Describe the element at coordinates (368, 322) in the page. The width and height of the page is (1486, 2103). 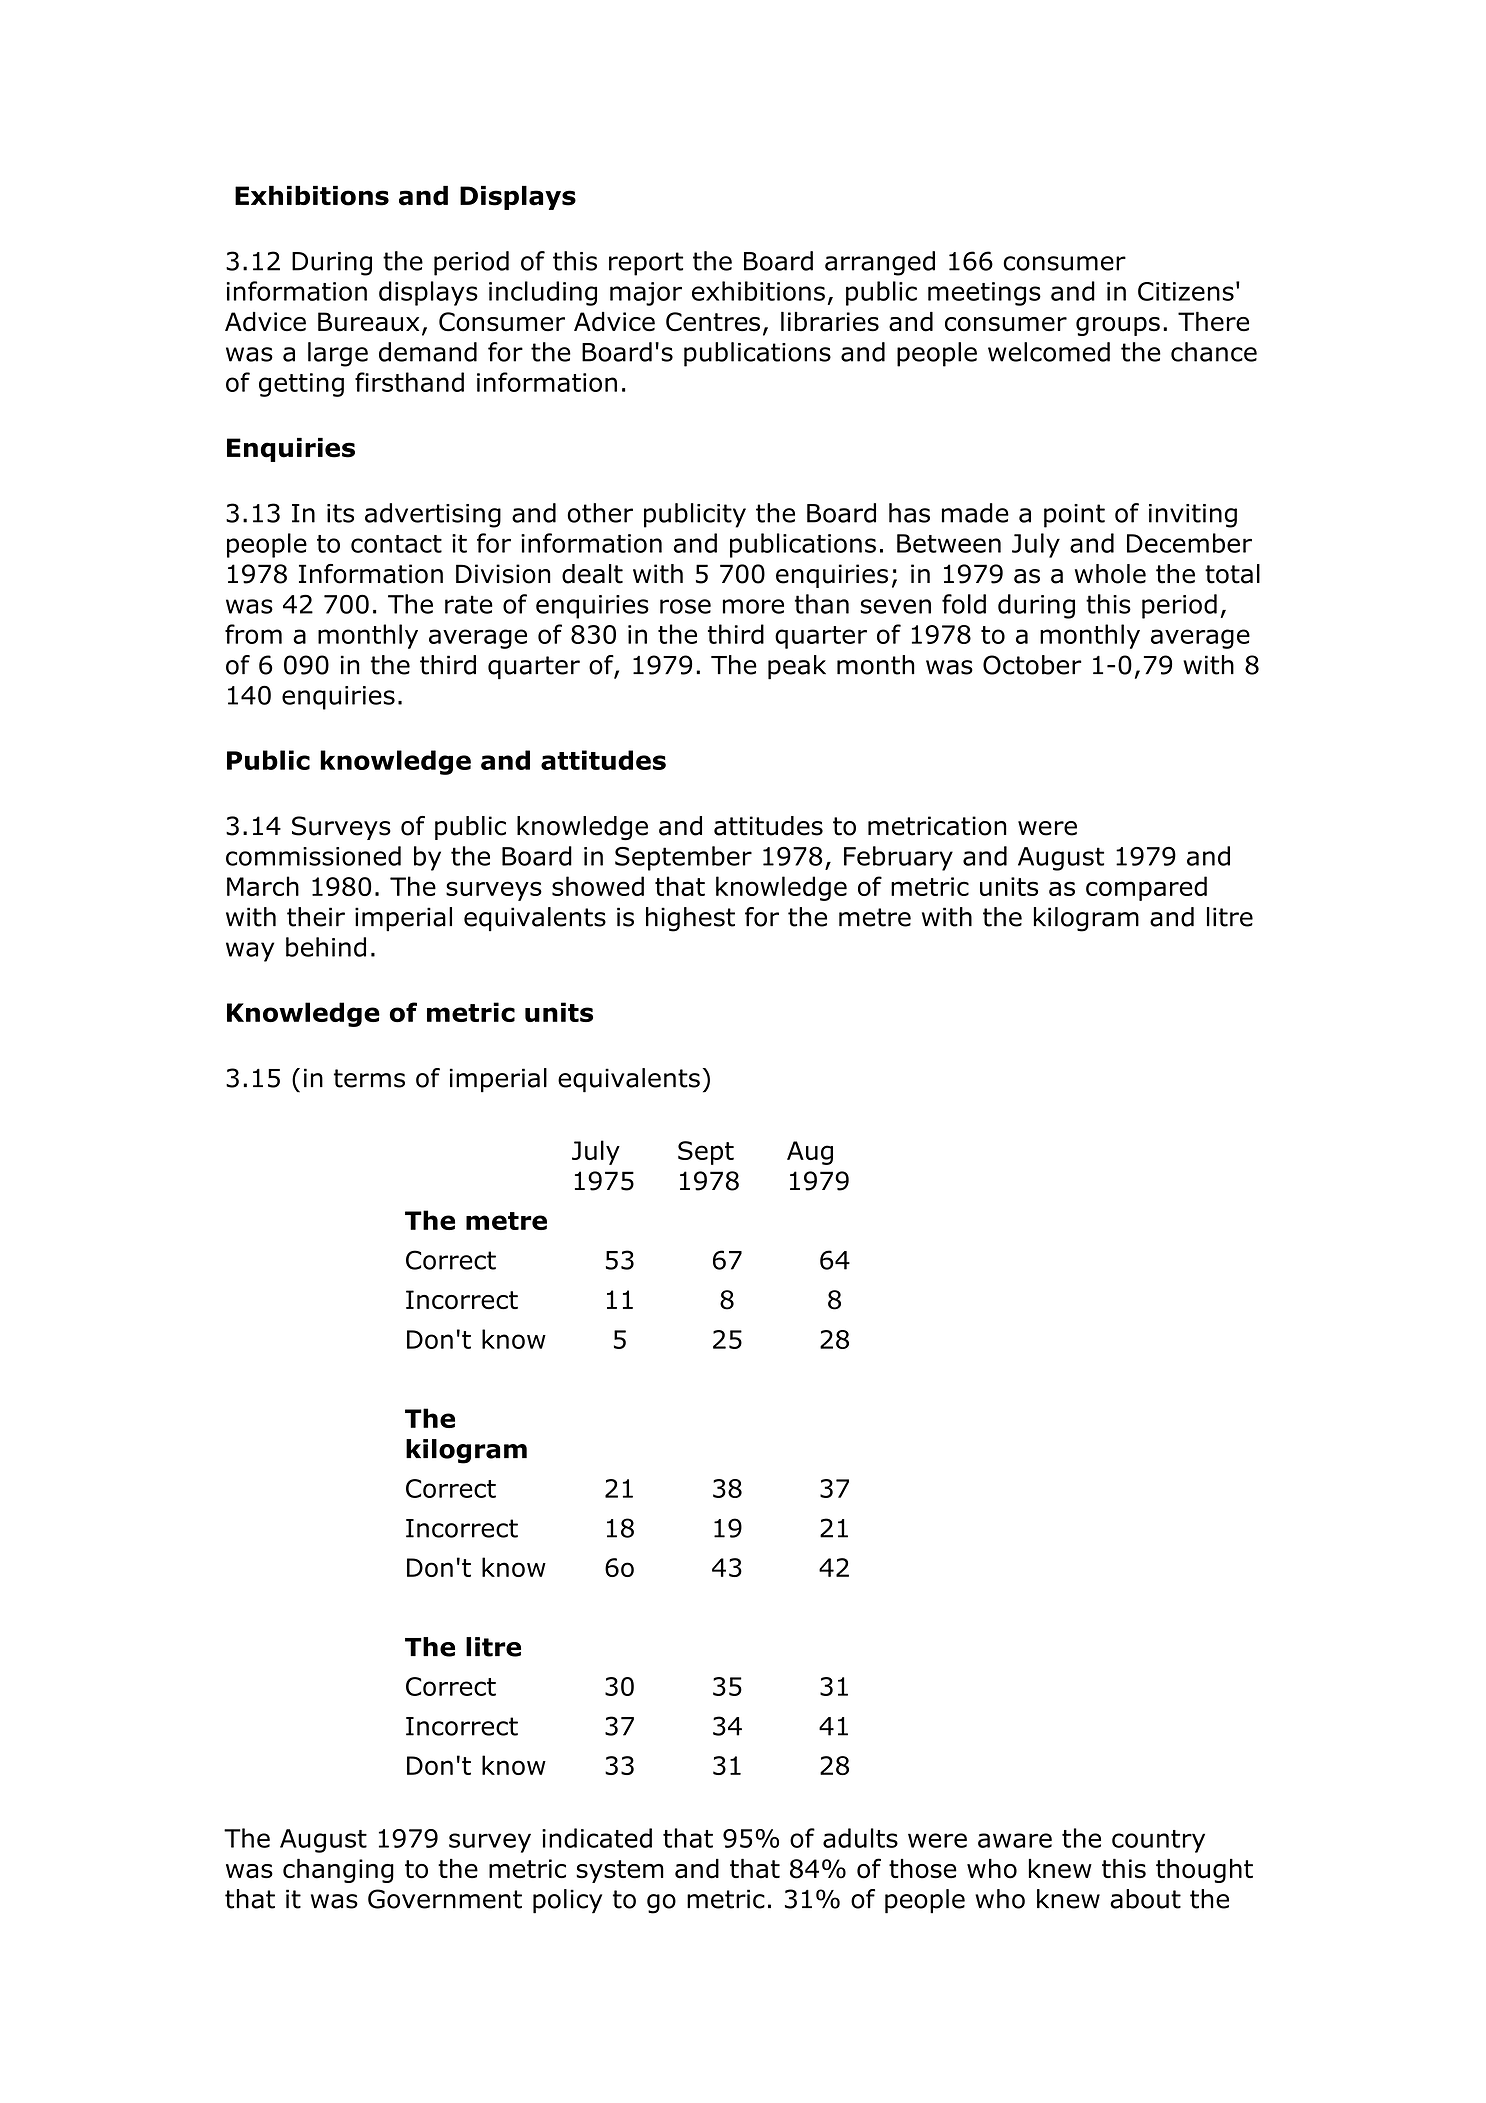
I see `Bureaux` at that location.
